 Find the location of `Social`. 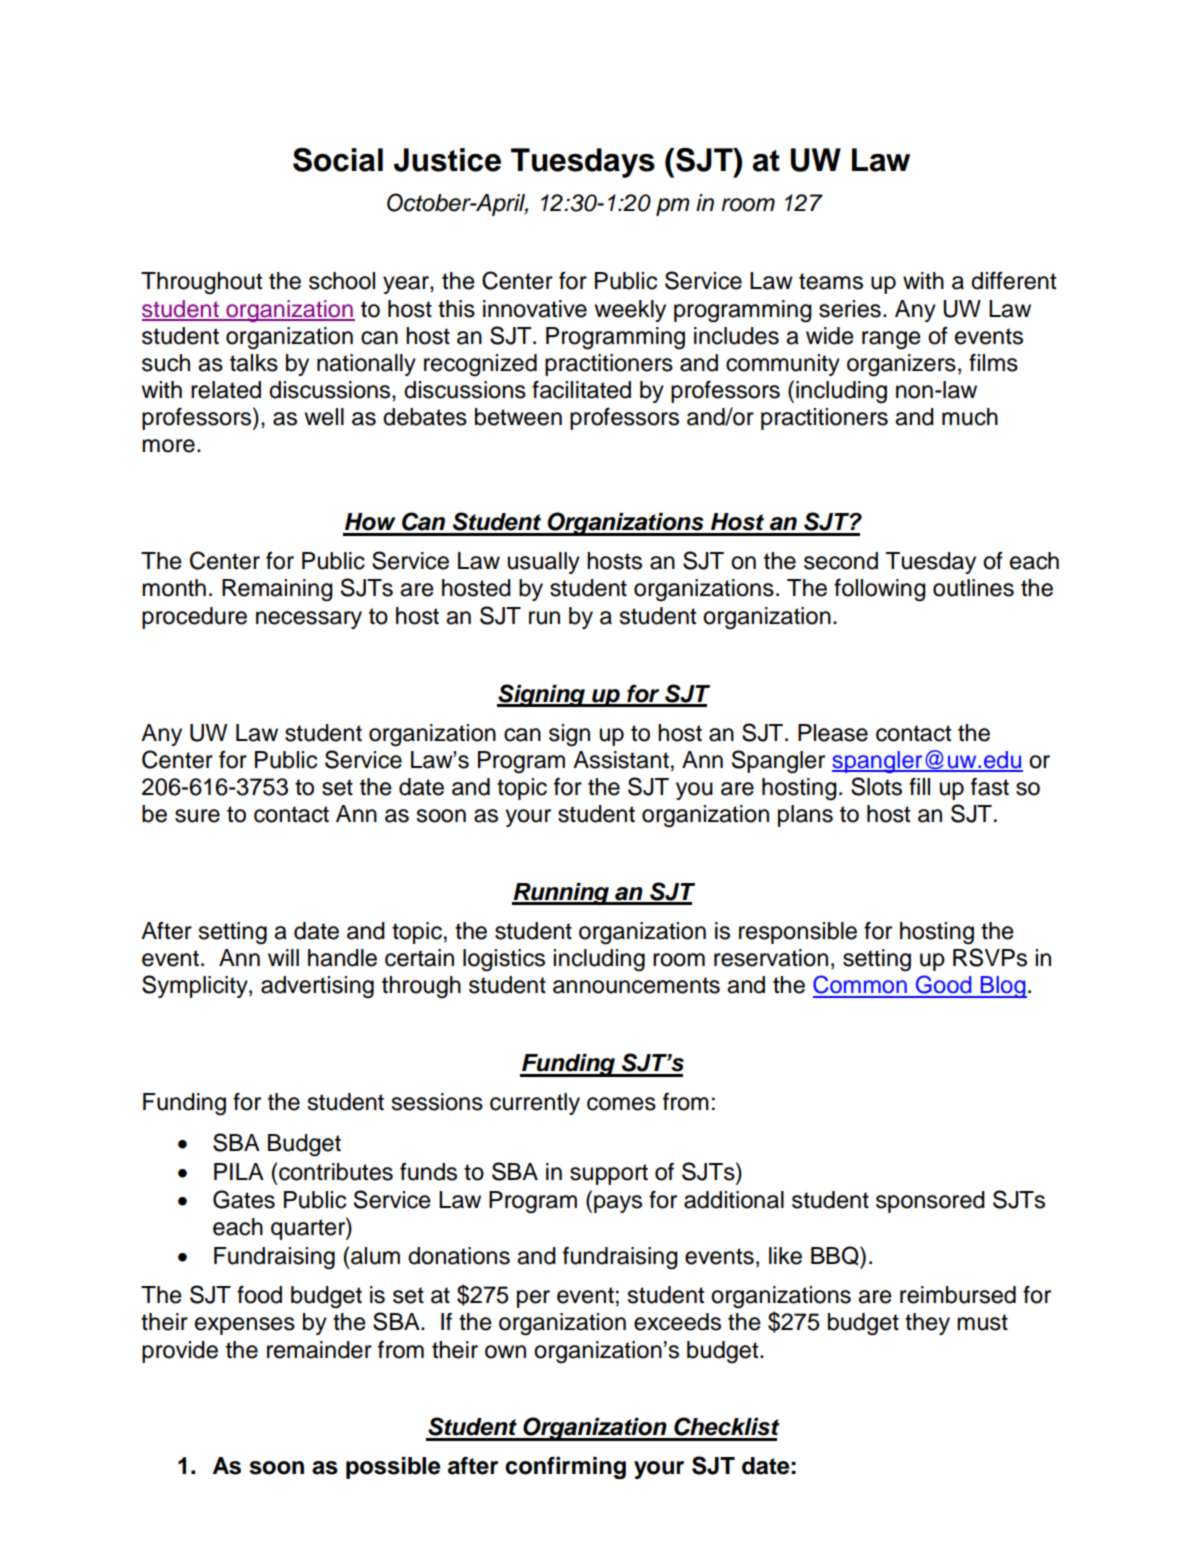

Social is located at coordinates (338, 160).
